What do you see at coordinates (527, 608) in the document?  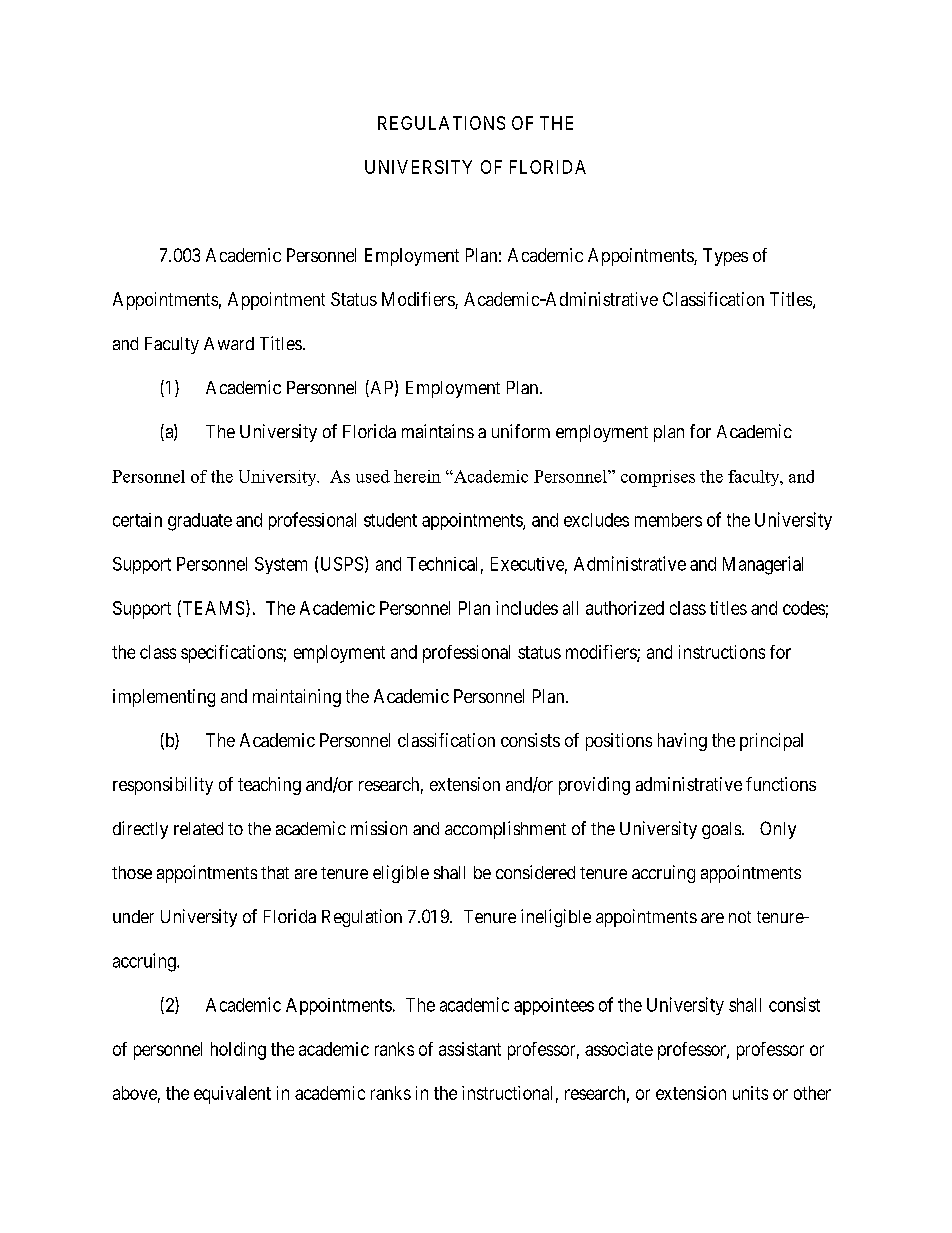 I see `includes` at bounding box center [527, 608].
